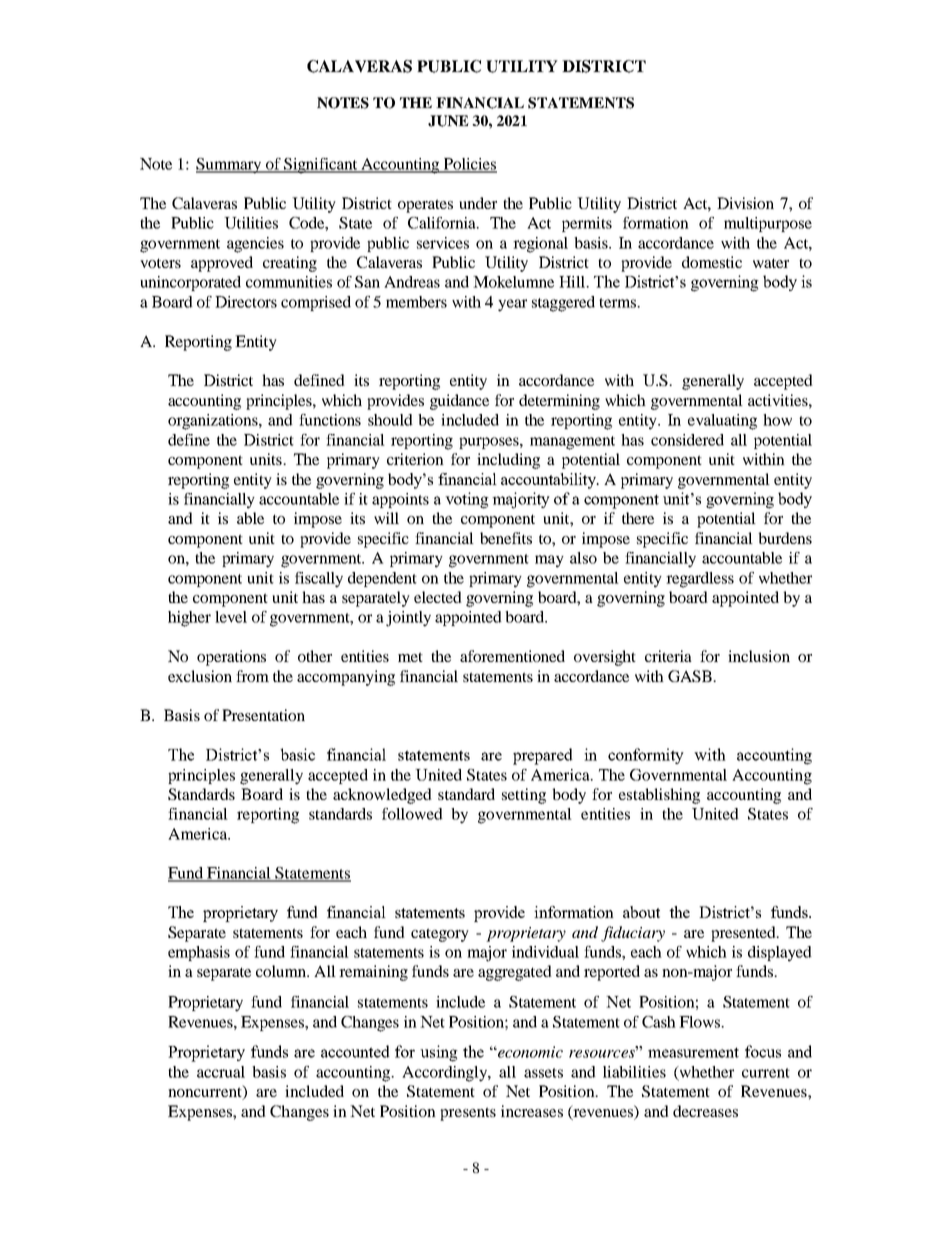 Image resolution: width=952 pixels, height=1233 pixels. What do you see at coordinates (468, 1114) in the document?
I see `presents` at bounding box center [468, 1114].
